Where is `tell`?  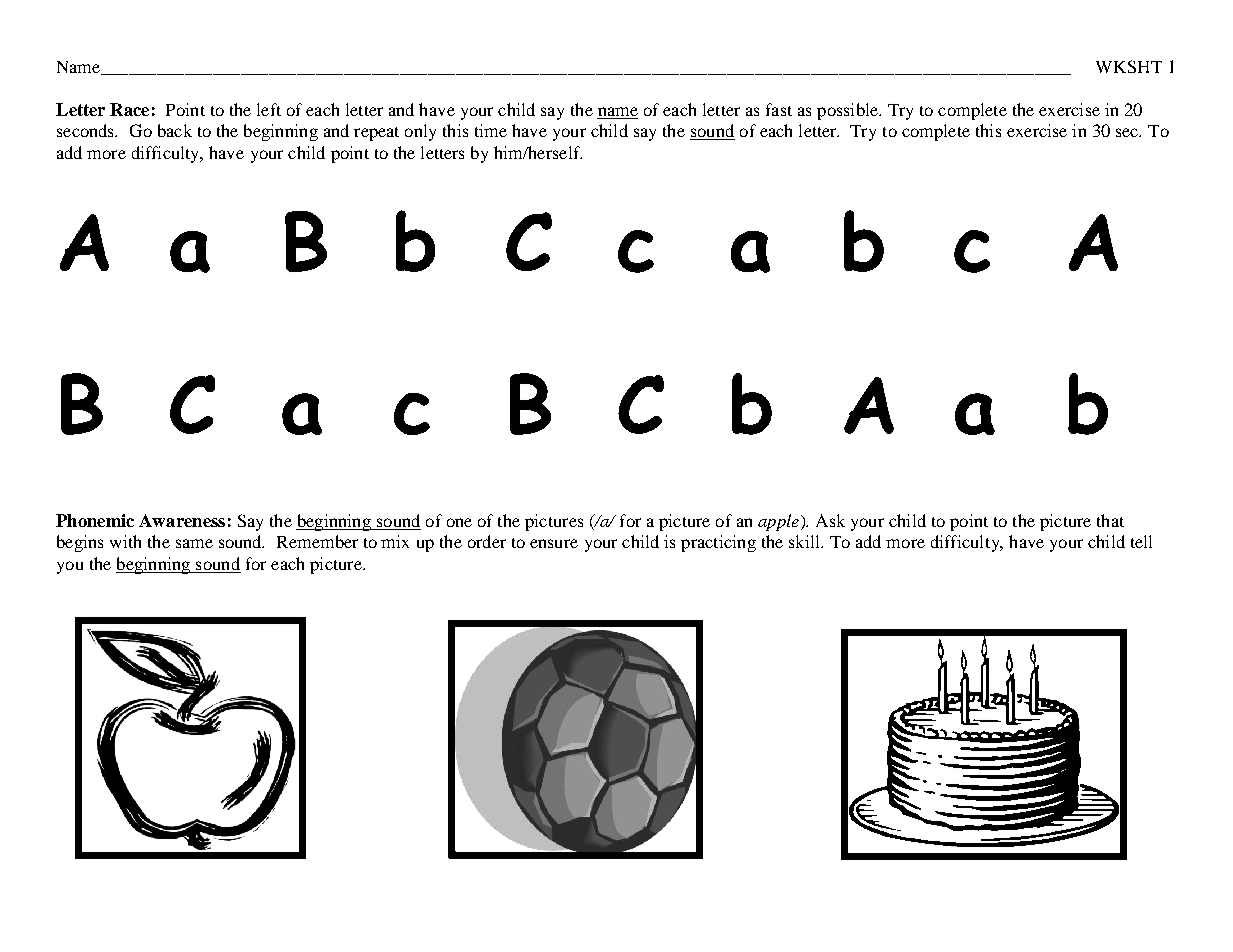 tell is located at coordinates (1141, 541).
